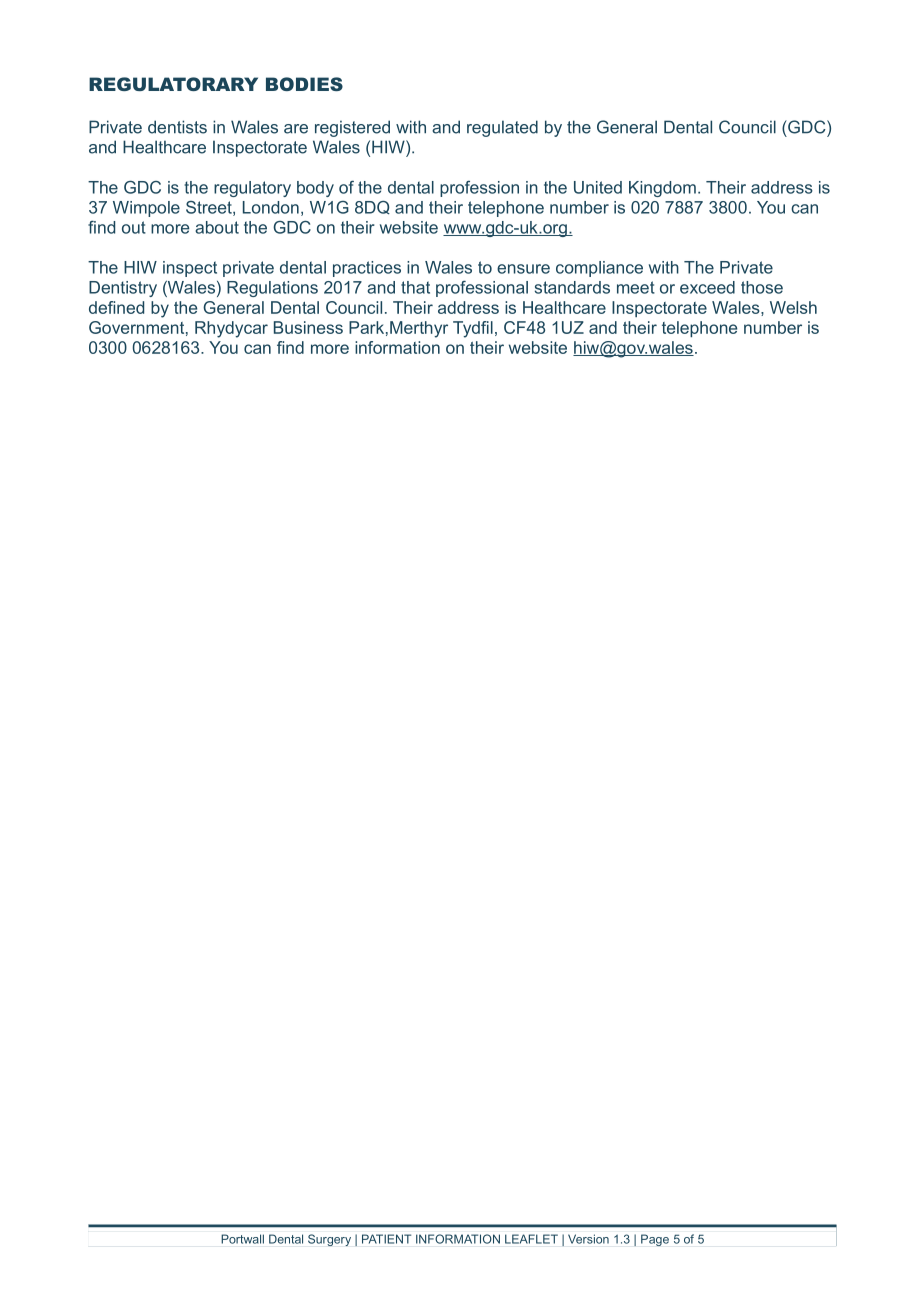  I want to click on standards, so click(572, 287).
